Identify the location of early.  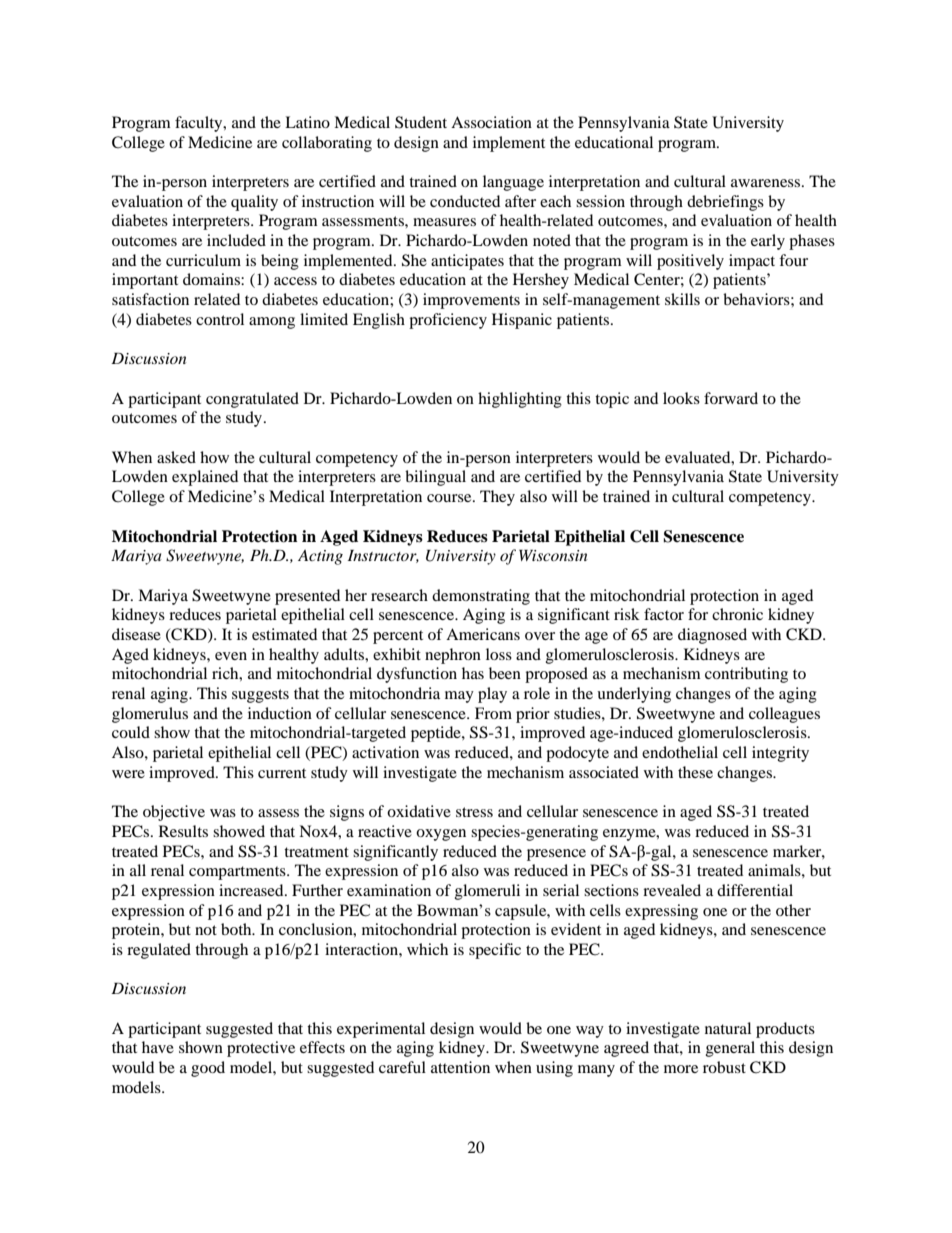
(768, 242).
